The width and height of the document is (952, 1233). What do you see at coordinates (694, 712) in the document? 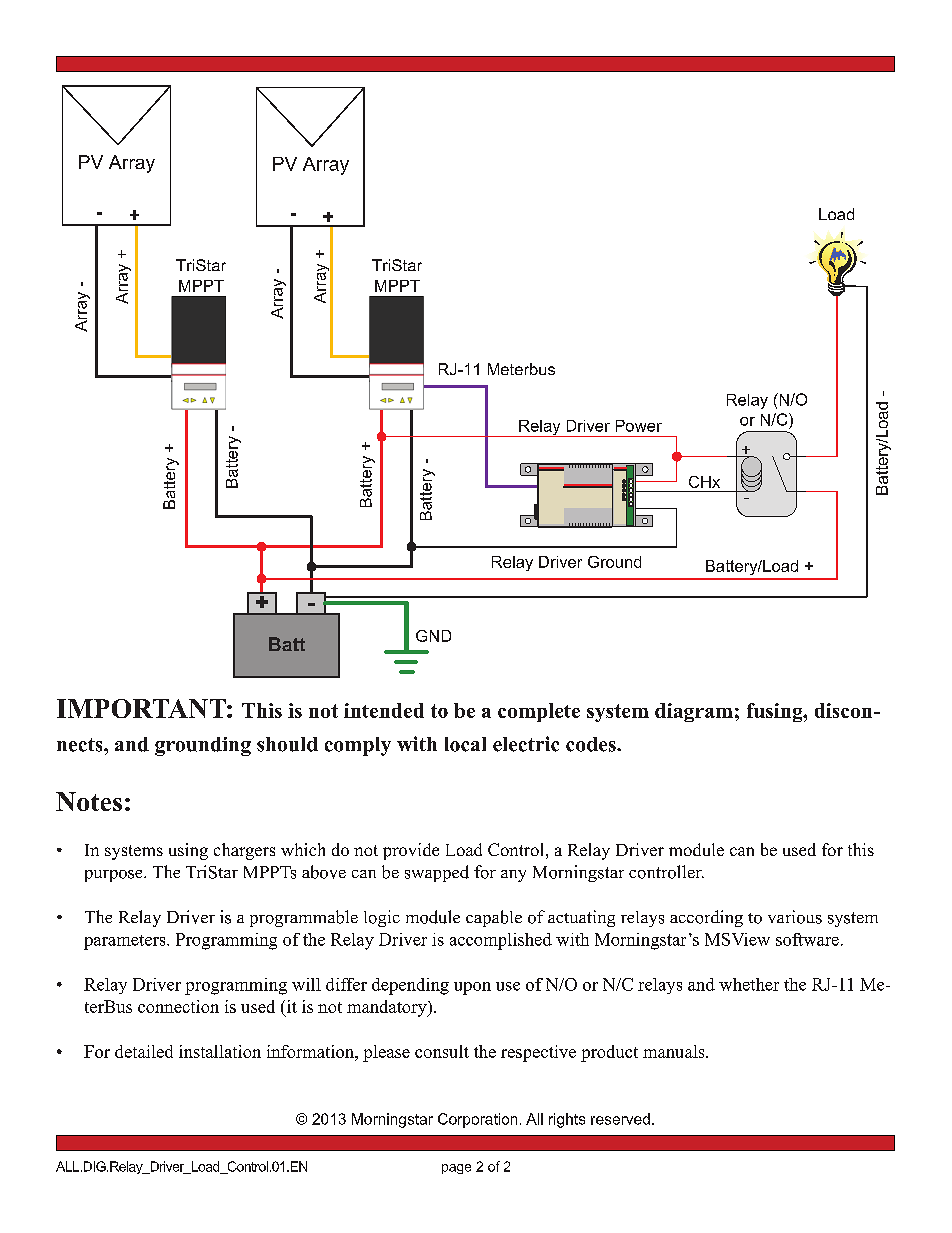
I see `diagram` at bounding box center [694, 712].
